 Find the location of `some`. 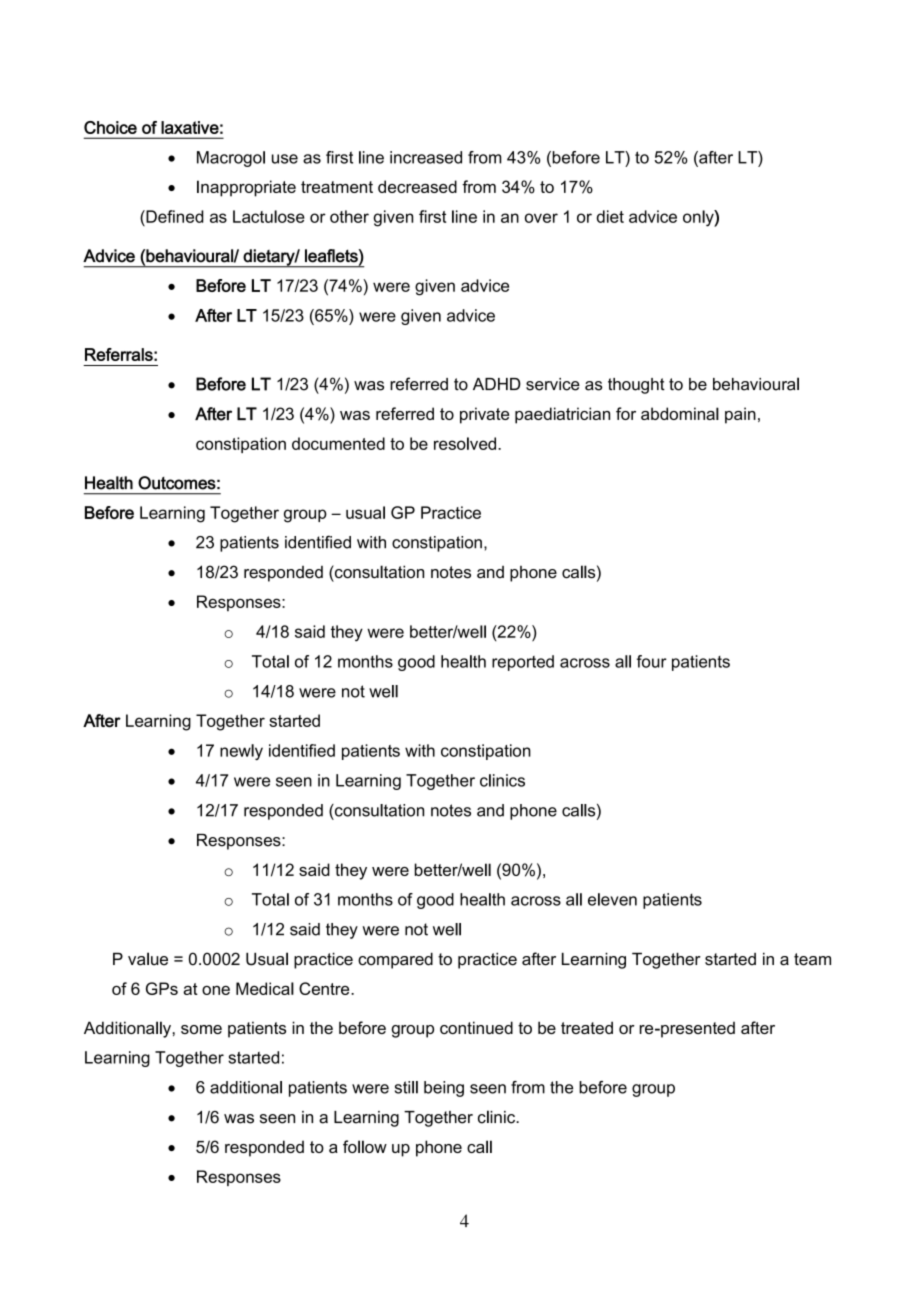

some is located at coordinates (201, 1029).
